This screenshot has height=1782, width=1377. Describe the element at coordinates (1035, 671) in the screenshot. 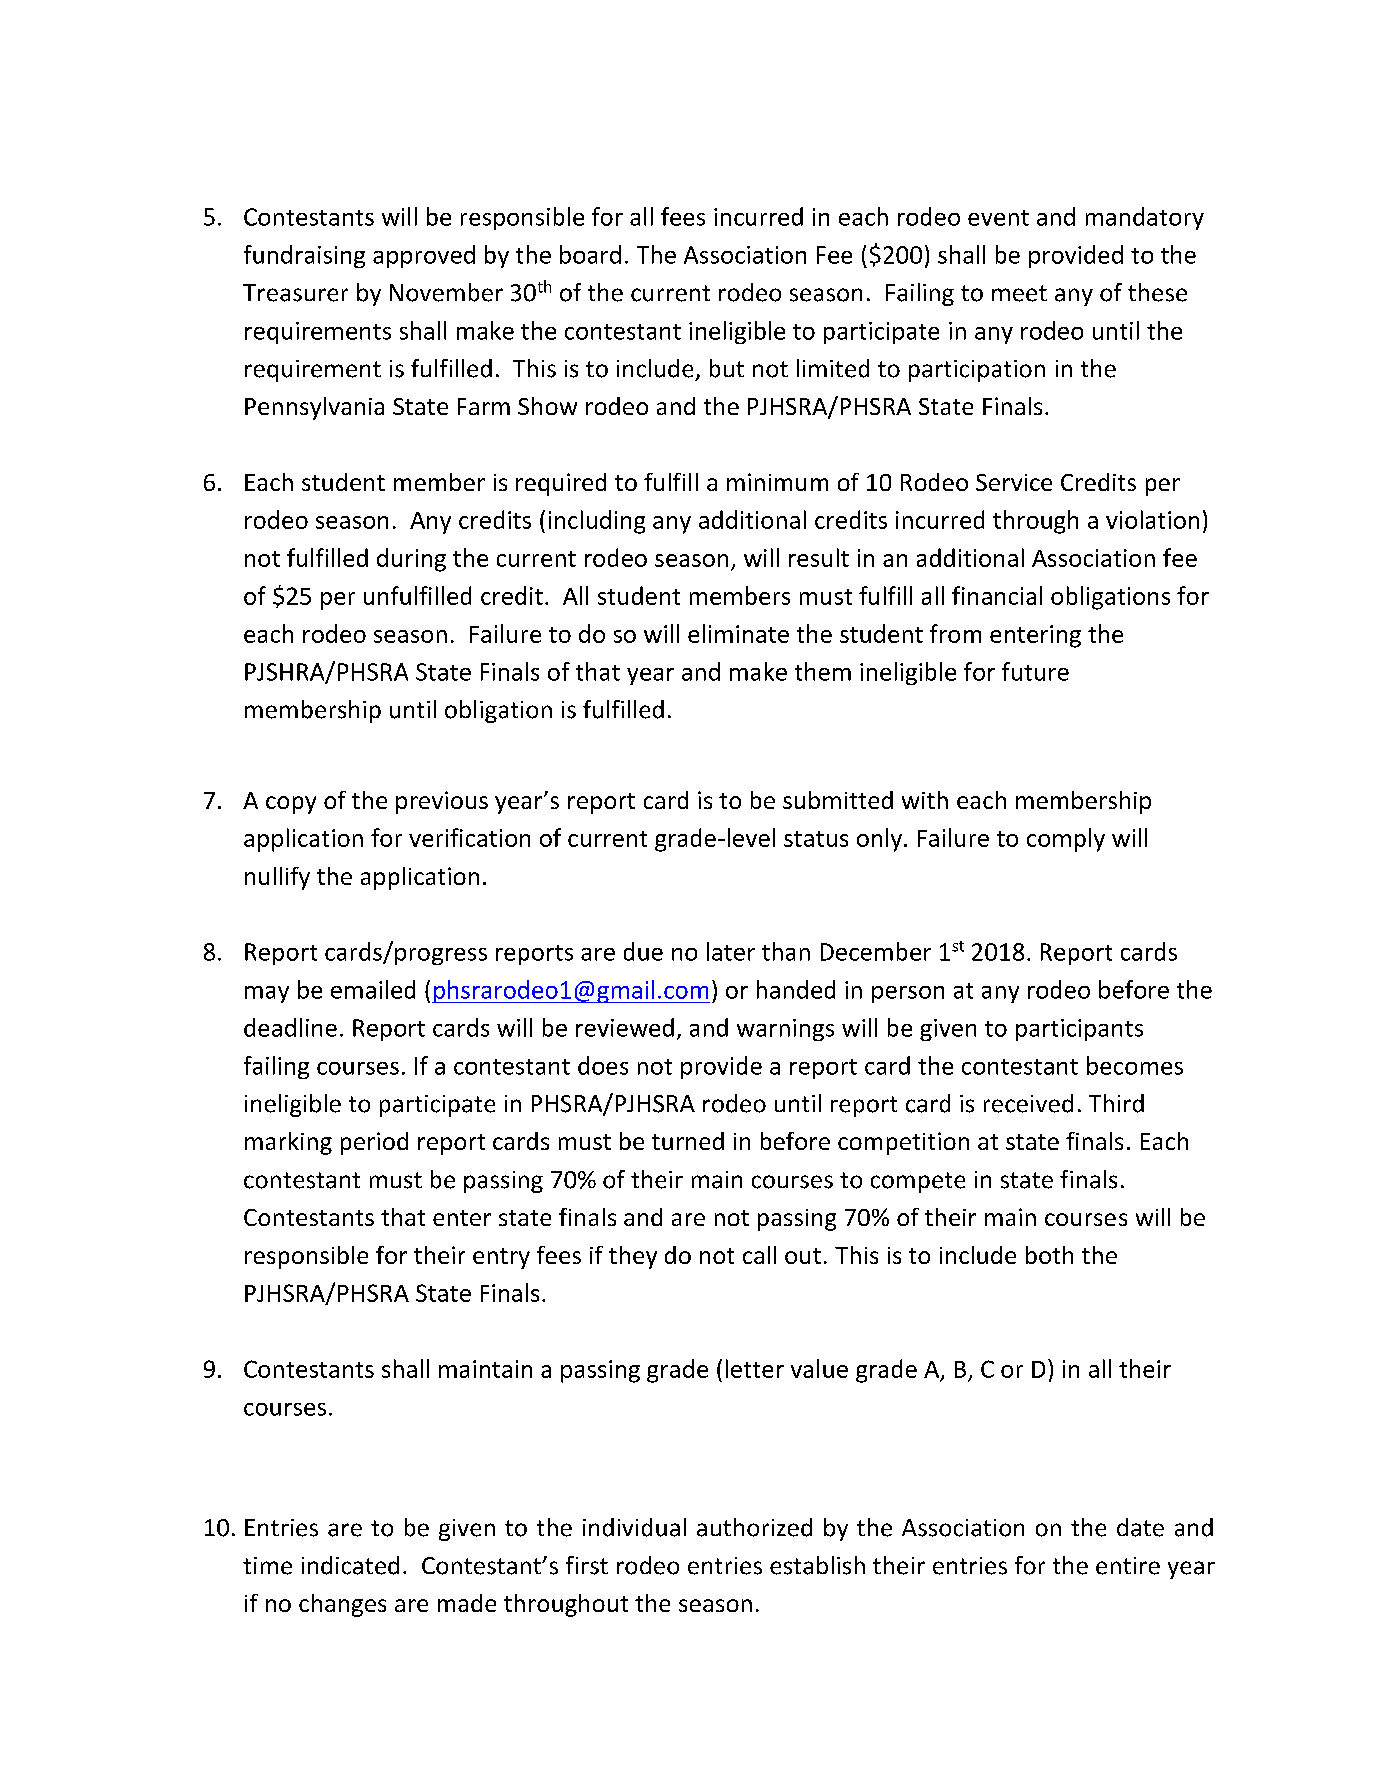

I see `future` at that location.
